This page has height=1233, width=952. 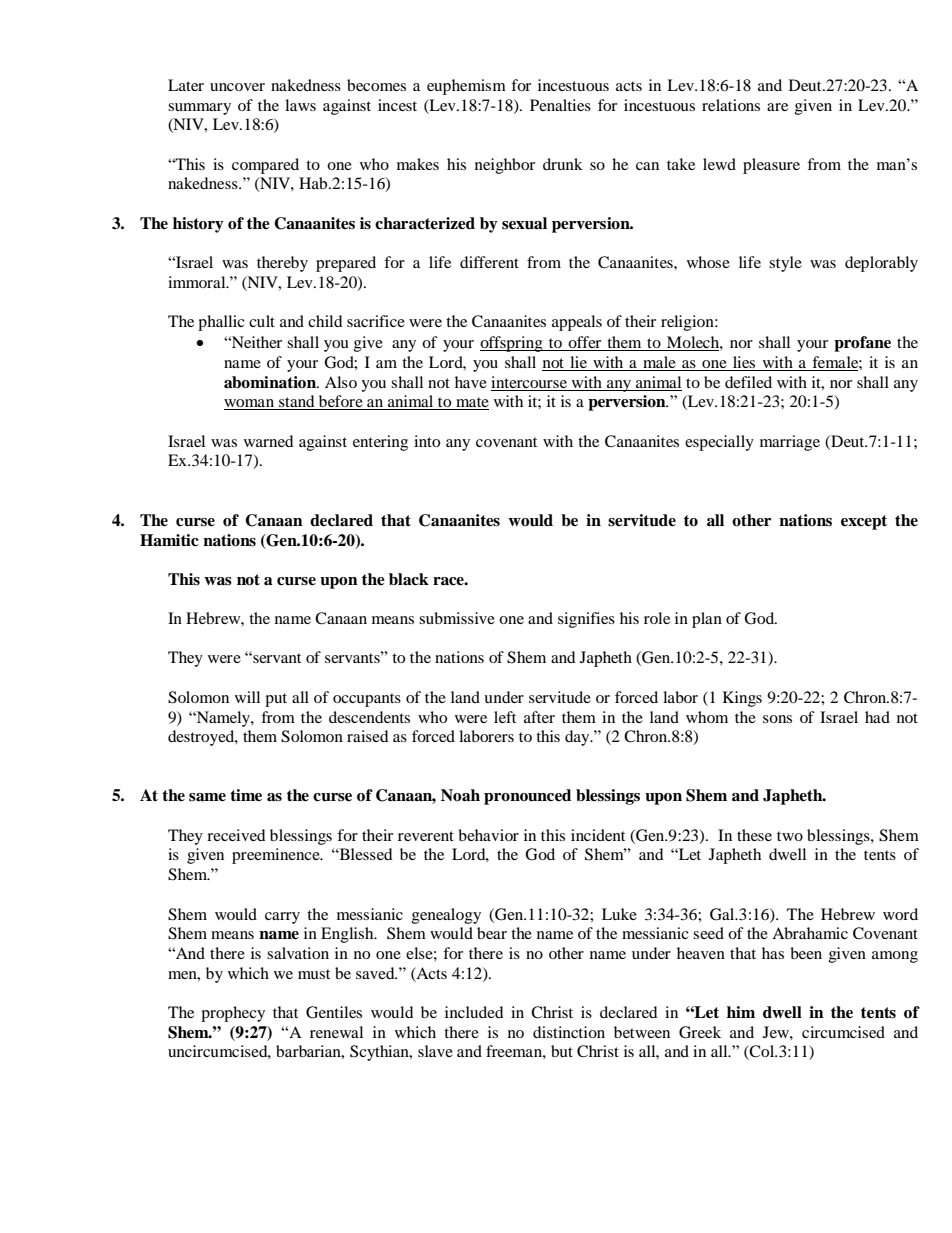 What do you see at coordinates (586, 620) in the page?
I see `signifies` at bounding box center [586, 620].
